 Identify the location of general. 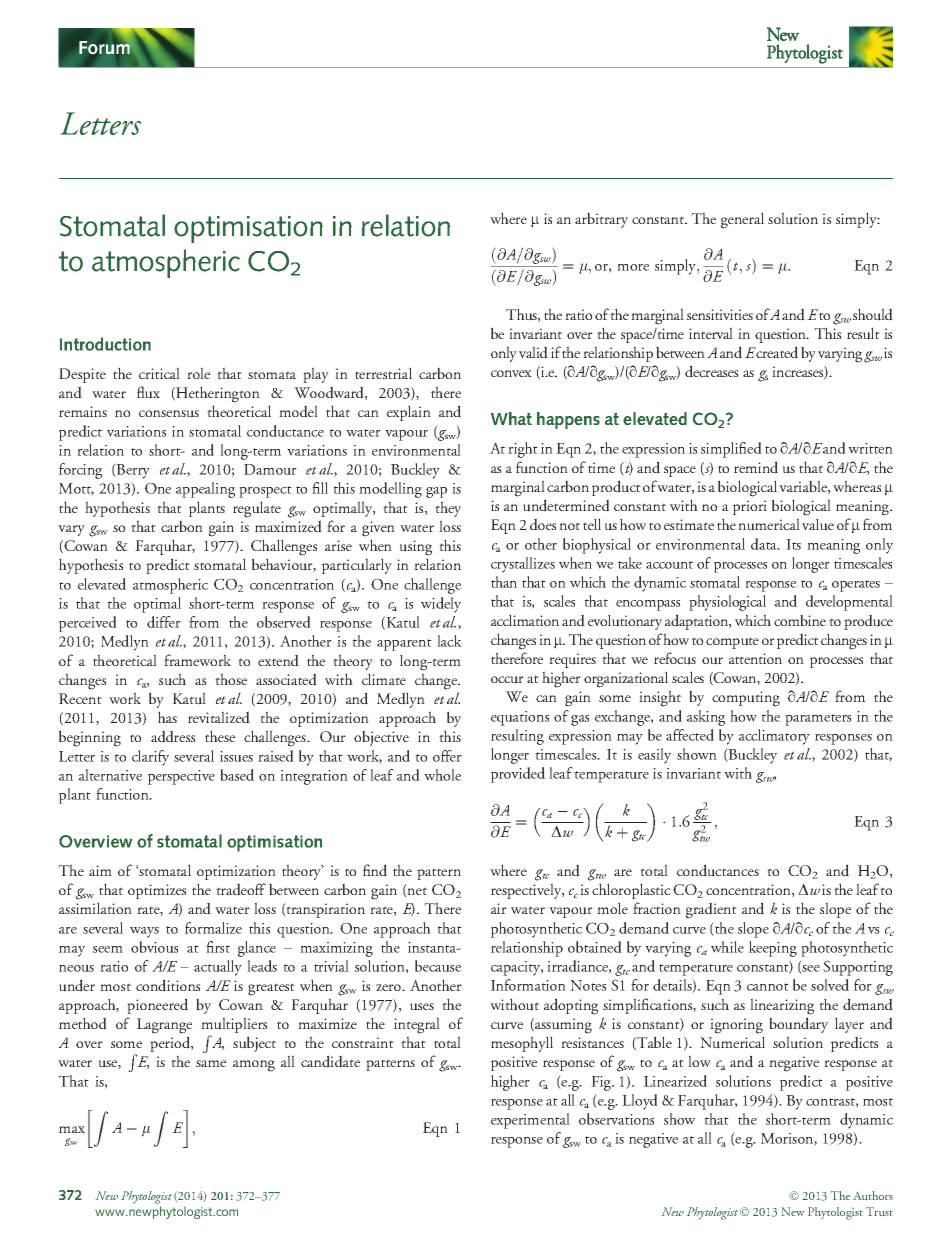
(742, 220).
